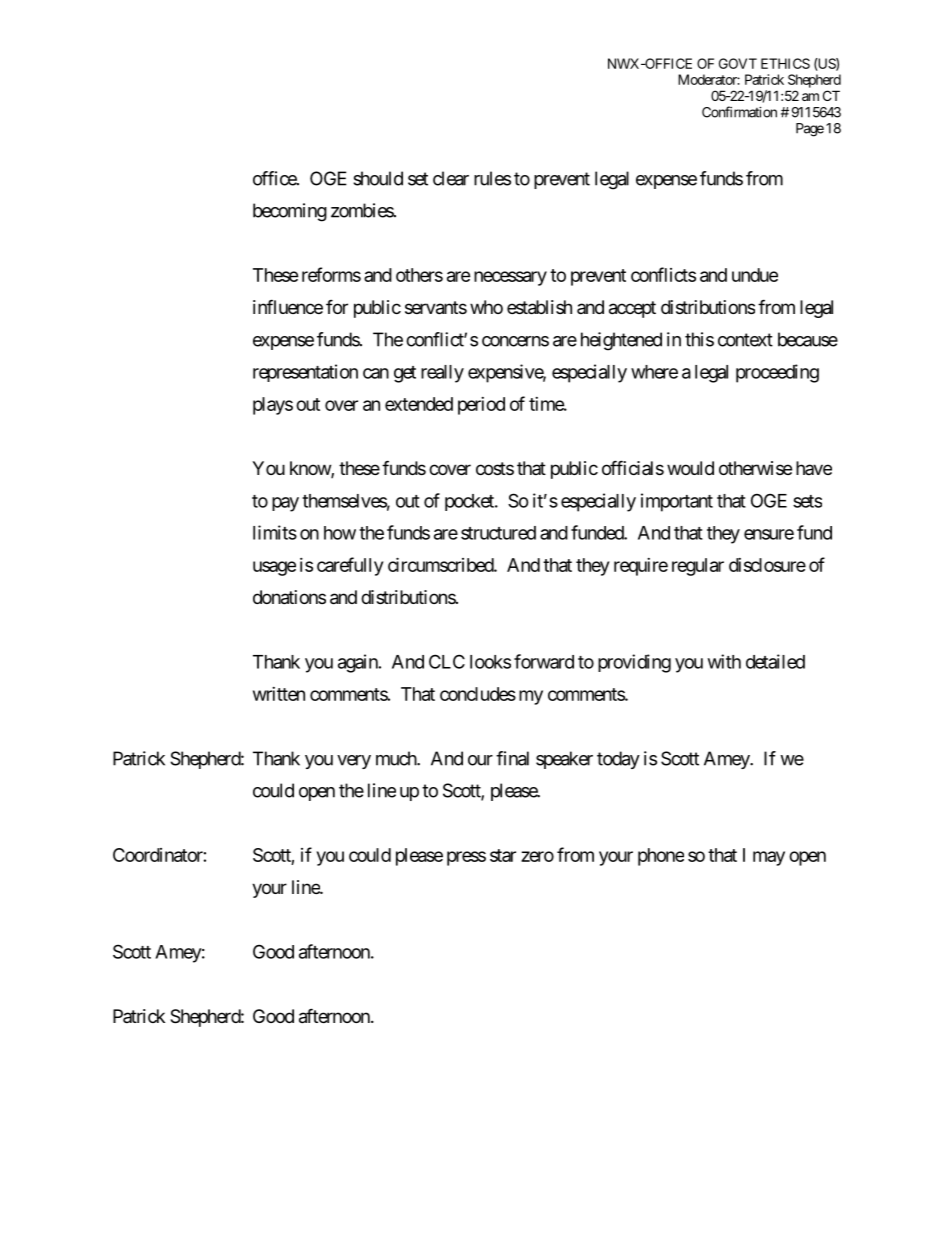 Image resolution: width=952 pixels, height=1233 pixels. I want to click on GOVT, so click(738, 63).
